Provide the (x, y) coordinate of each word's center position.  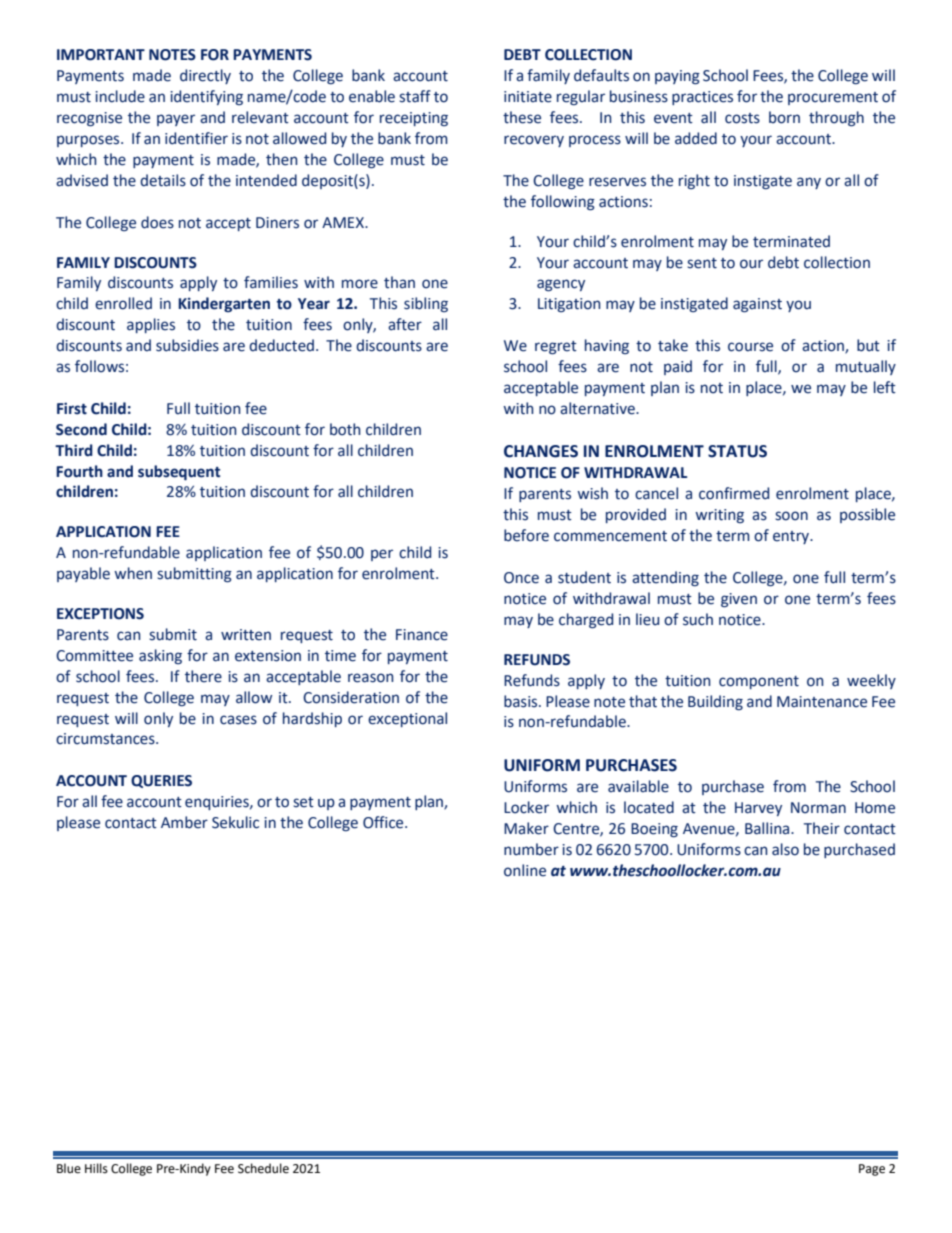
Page (872, 1170)
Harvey (758, 809)
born (784, 117)
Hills (96, 1168)
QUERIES (161, 781)
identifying (206, 97)
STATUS (737, 451)
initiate (528, 97)
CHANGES (541, 451)
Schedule (263, 1168)
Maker (526, 828)
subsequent (179, 473)
